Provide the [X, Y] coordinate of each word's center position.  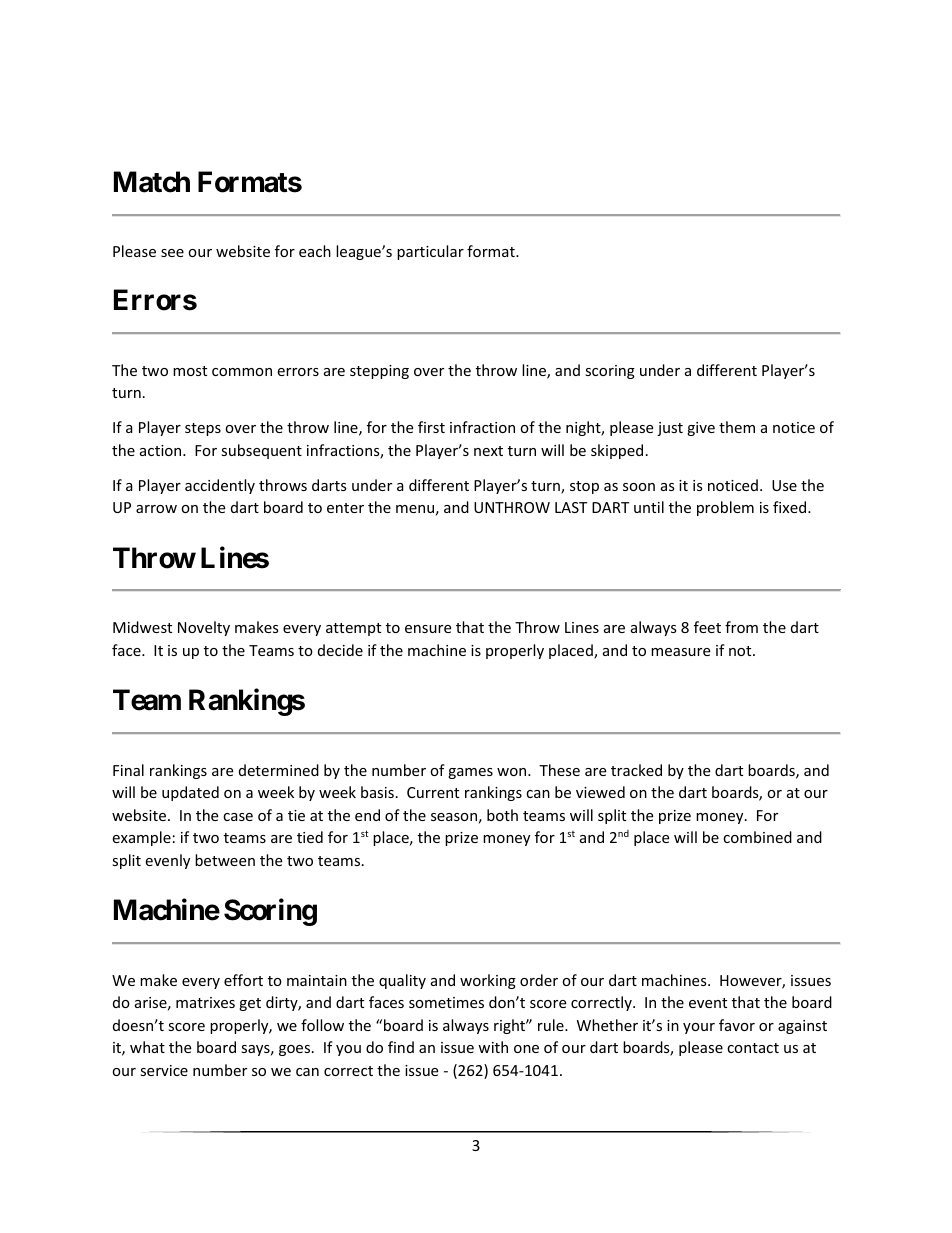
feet [707, 627]
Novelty [204, 628]
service [164, 1070]
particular [430, 252]
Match [152, 182]
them [737, 427]
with [493, 1047]
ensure [428, 629]
